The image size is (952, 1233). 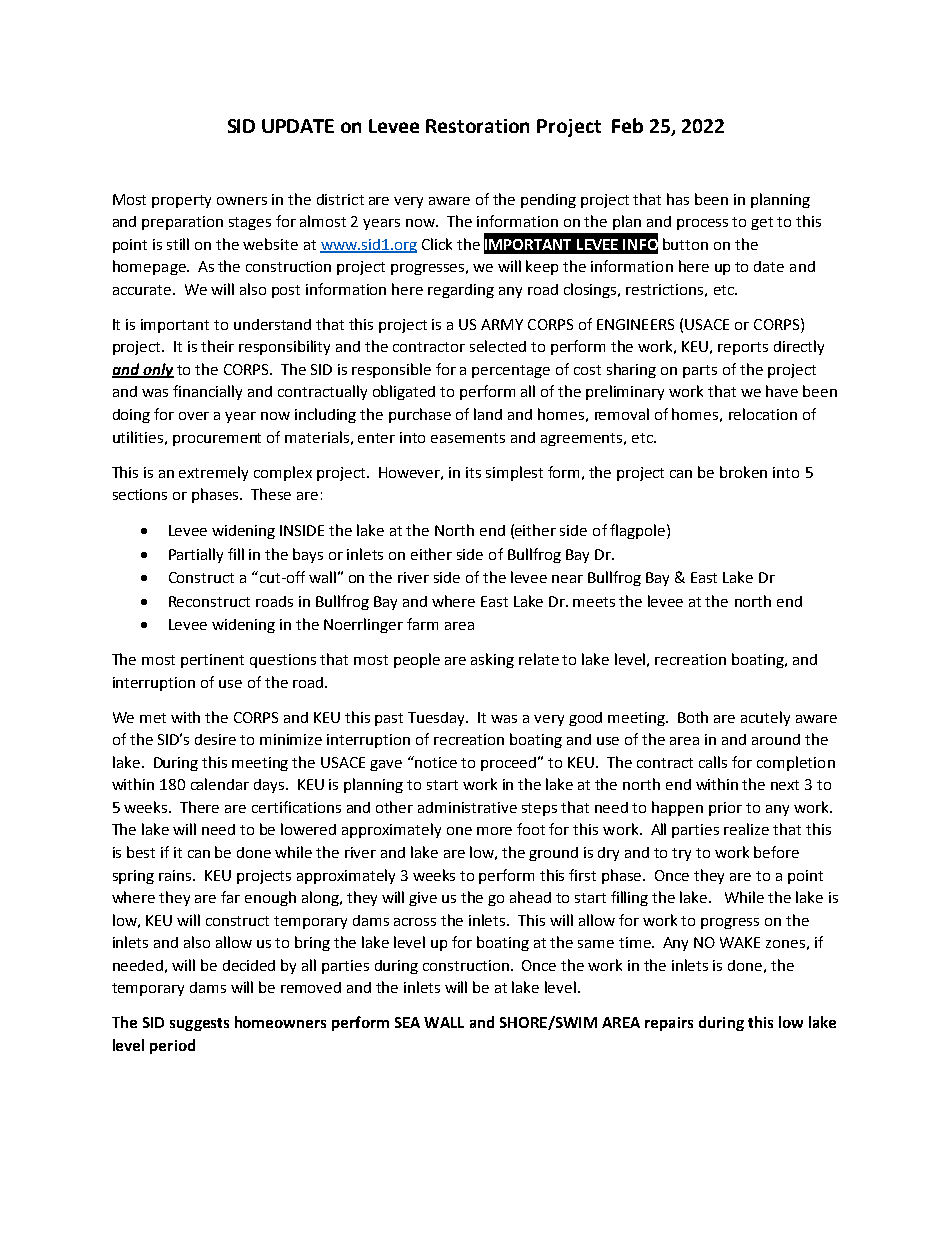 I want to click on Partially, so click(x=196, y=555).
